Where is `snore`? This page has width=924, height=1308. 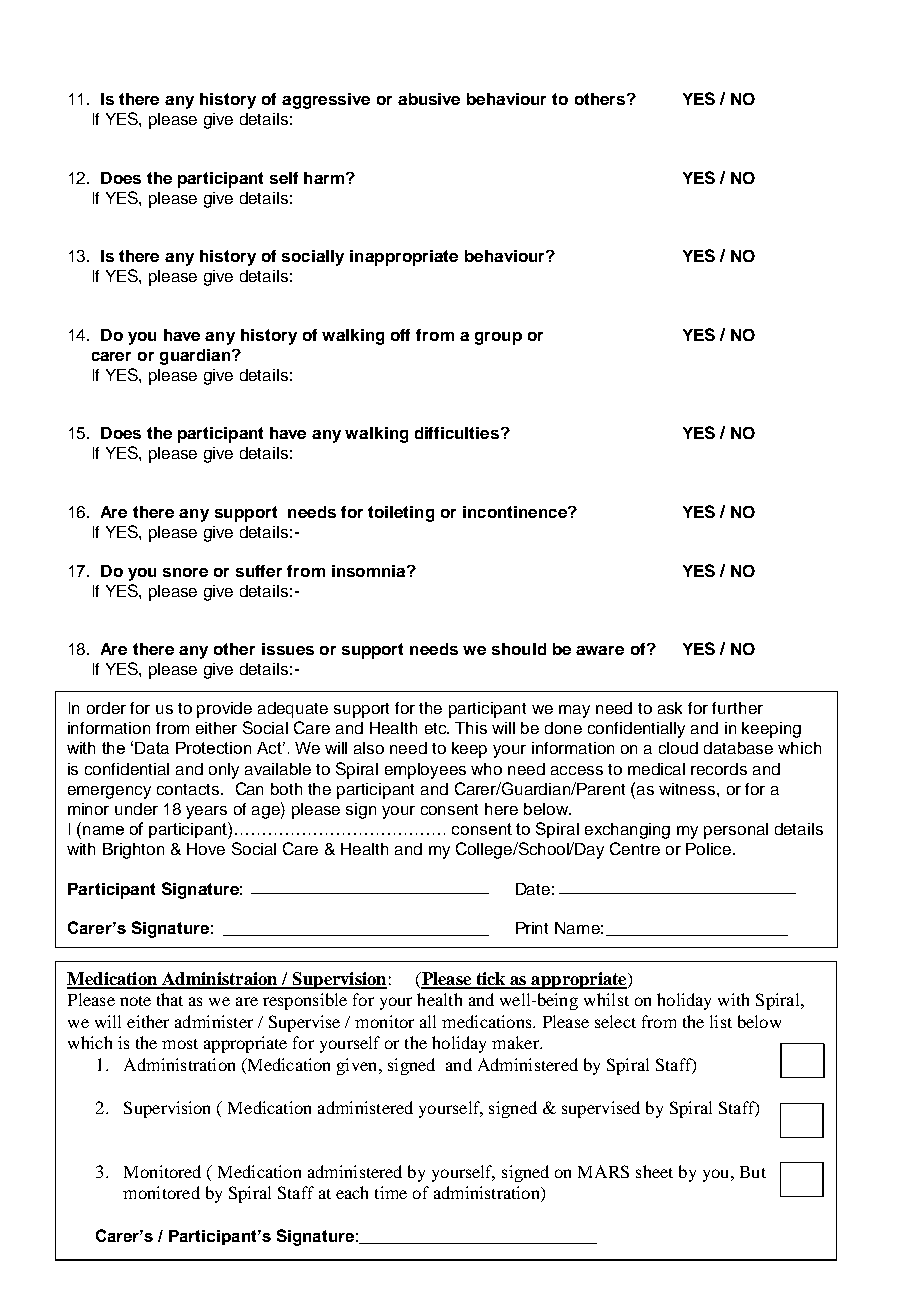
snore is located at coordinates (185, 572).
